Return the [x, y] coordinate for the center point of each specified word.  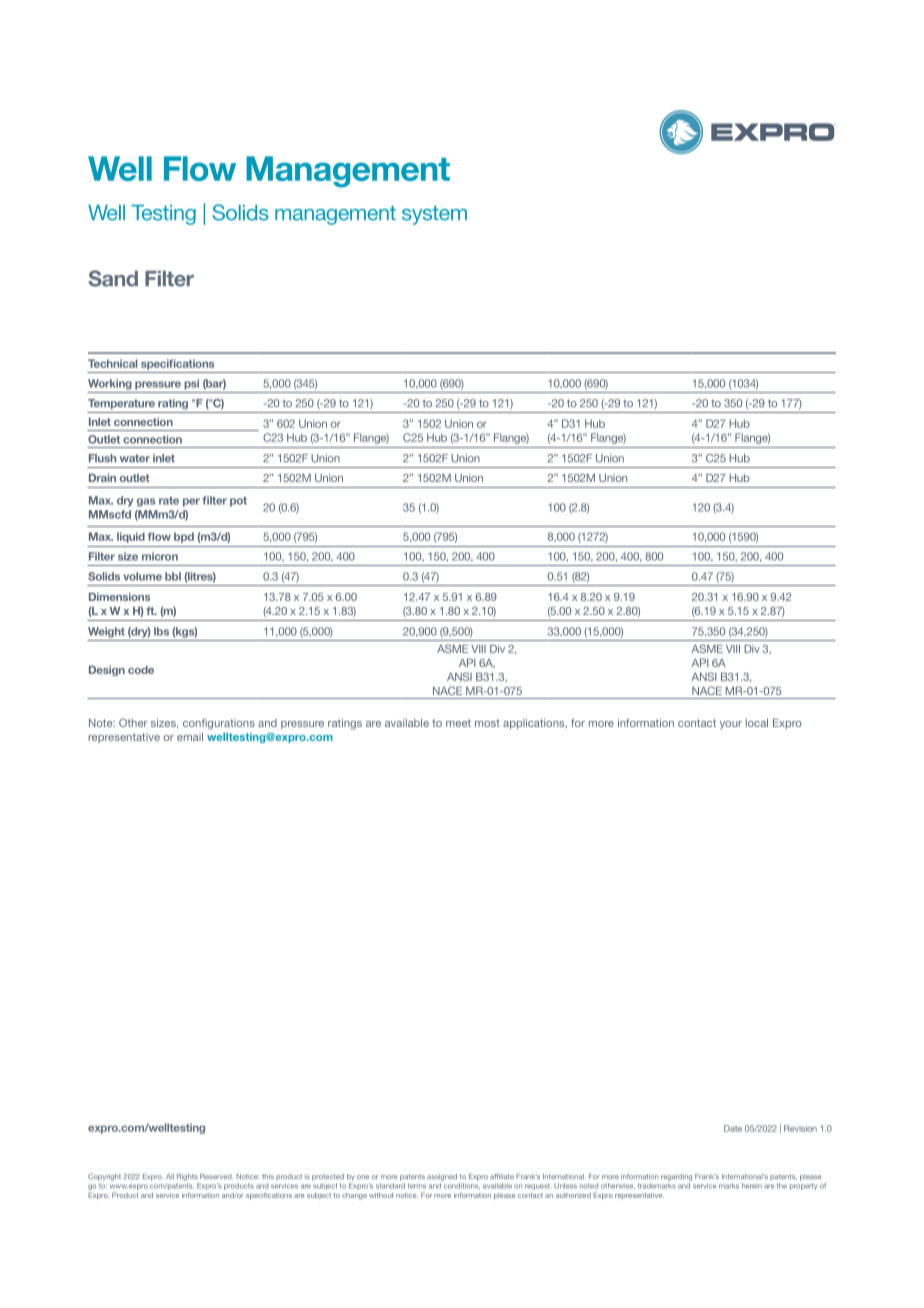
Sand [113, 278]
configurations [219, 724]
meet [458, 723]
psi [191, 384]
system [434, 215]
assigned [442, 1177]
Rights [187, 1177]
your [731, 725]
